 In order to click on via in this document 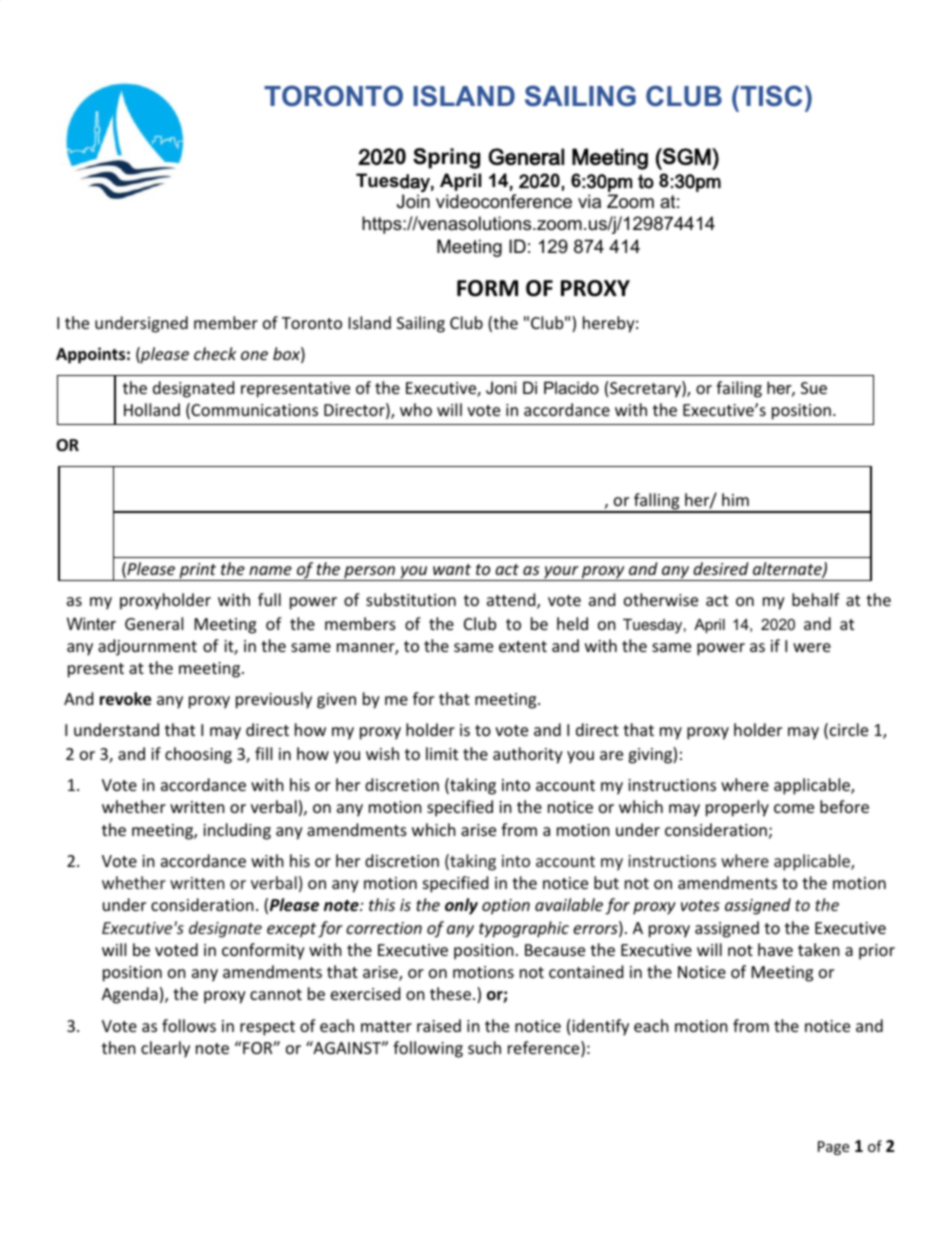, I will do `click(589, 201)`.
